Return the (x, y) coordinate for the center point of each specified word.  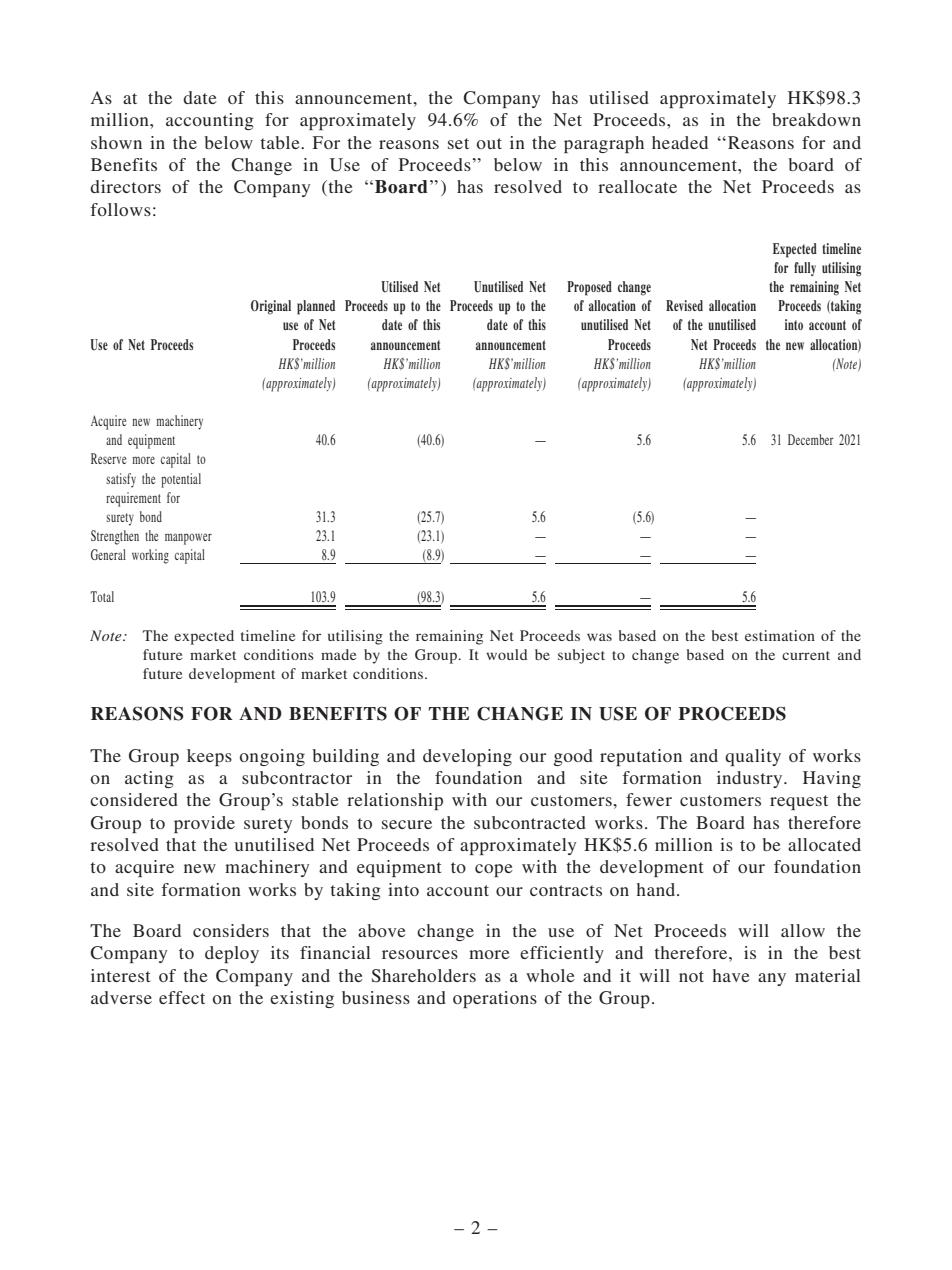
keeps (209, 757)
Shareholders (424, 976)
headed (680, 142)
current (806, 655)
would (507, 654)
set (458, 143)
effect (182, 997)
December (810, 439)
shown (116, 142)
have (731, 975)
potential (181, 480)
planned (316, 307)
